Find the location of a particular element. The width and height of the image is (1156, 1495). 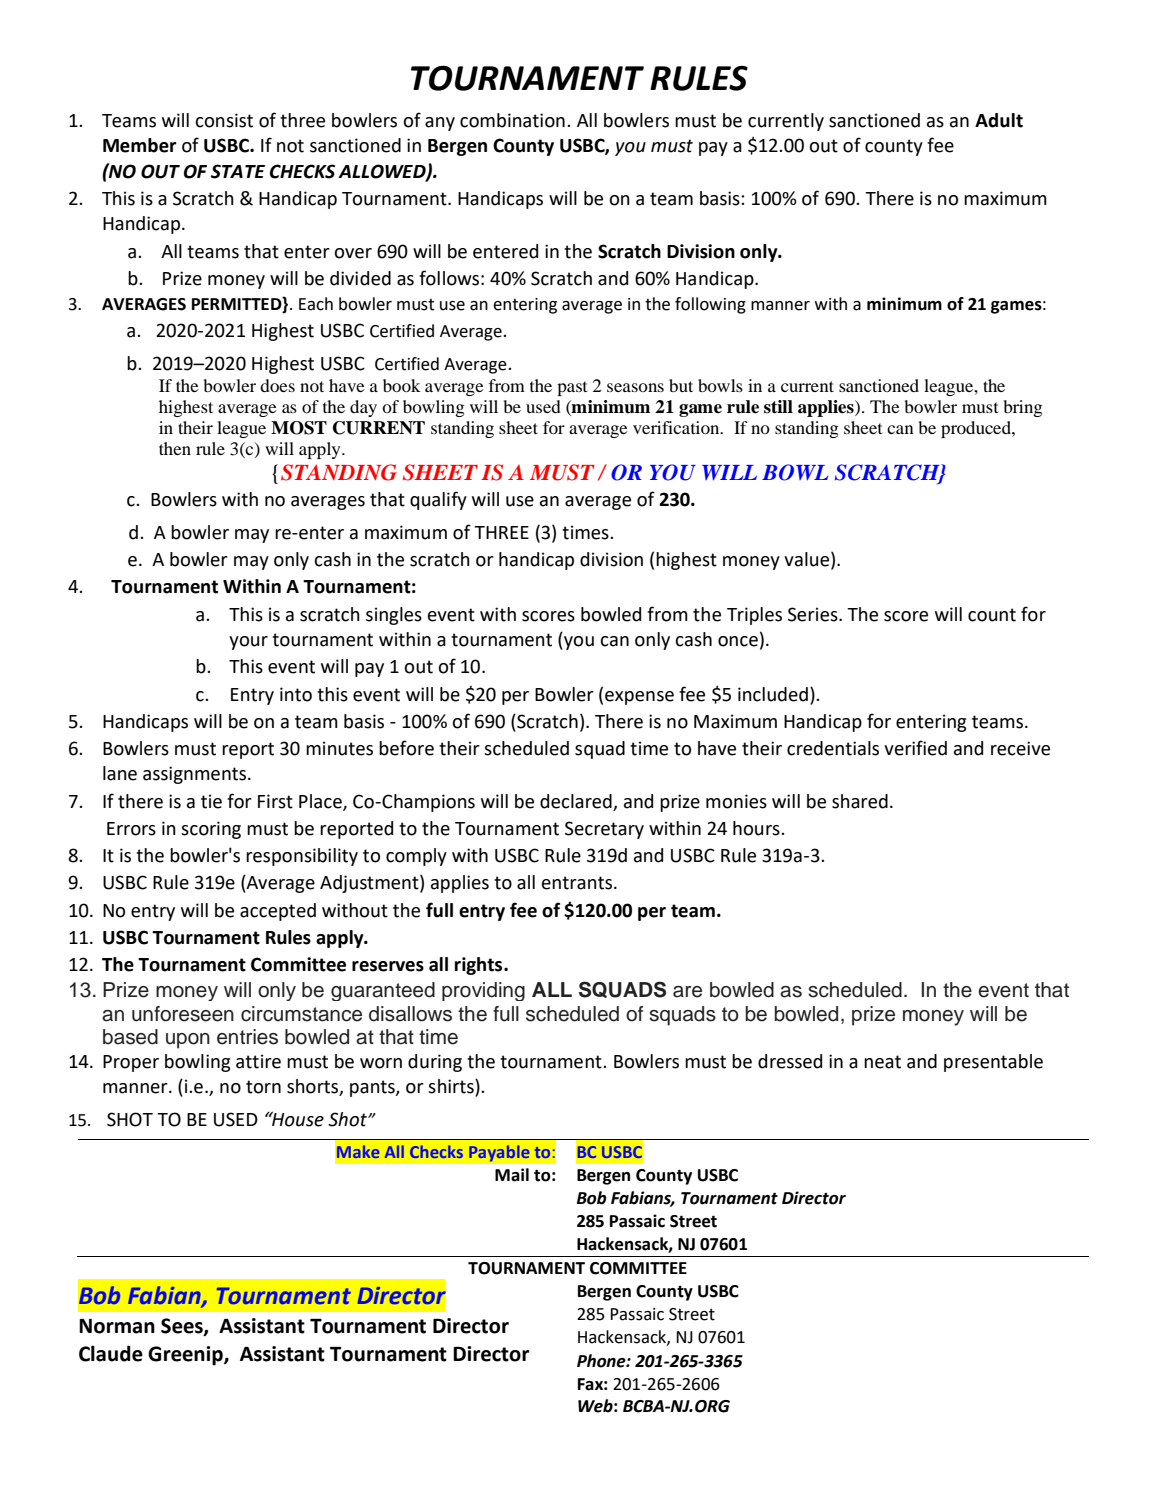

expense is located at coordinates (639, 698).
